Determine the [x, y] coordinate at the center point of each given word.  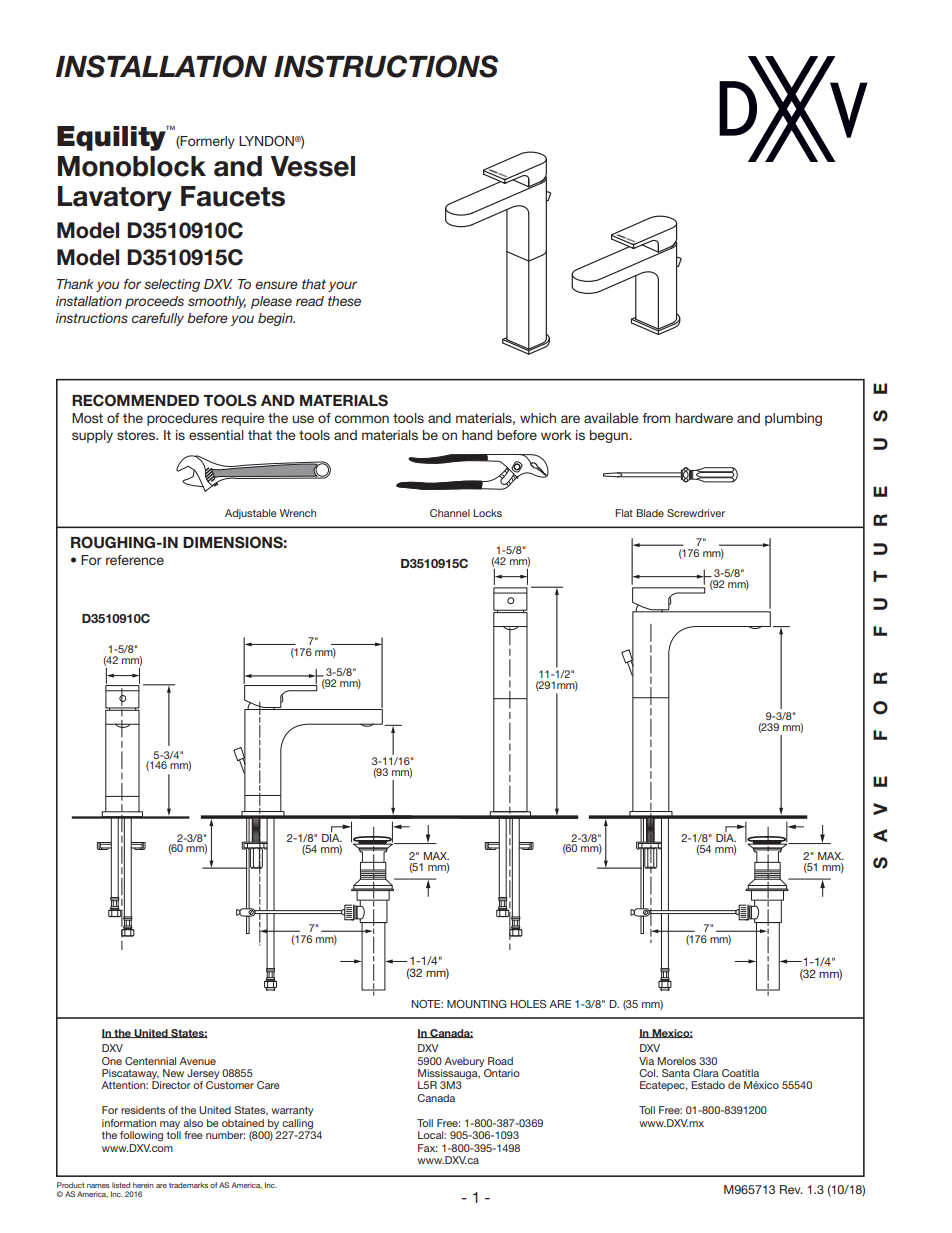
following [141, 1136]
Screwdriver [696, 513]
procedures [182, 419]
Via [646, 1061]
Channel [450, 513]
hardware [704, 418]
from [656, 418]
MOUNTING [476, 1004]
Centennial [150, 1061]
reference [135, 560]
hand [477, 435]
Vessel [313, 166]
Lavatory [115, 198]
